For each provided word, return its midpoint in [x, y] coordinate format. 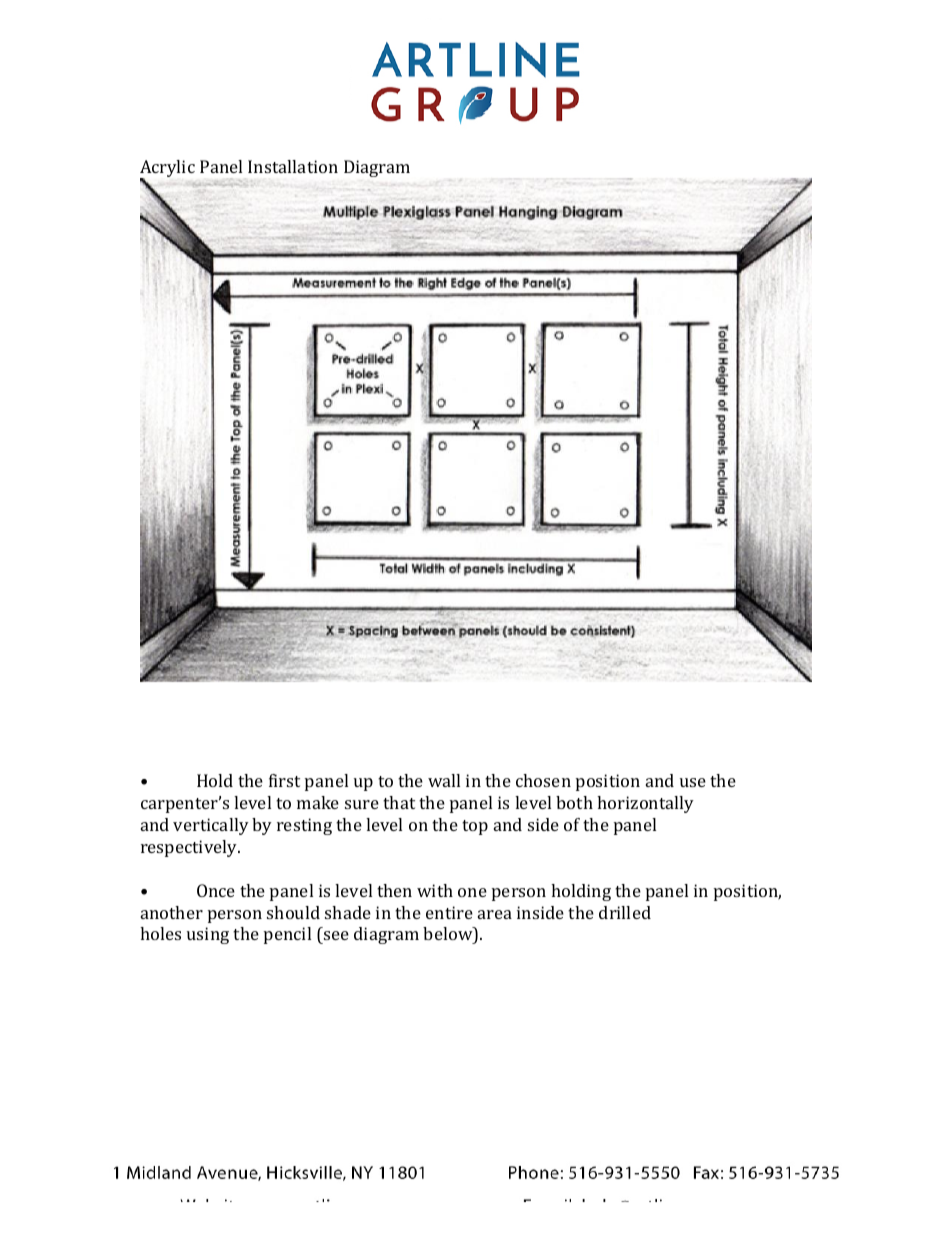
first [284, 780]
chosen [543, 780]
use [693, 782]
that [399, 802]
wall [444, 780]
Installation [293, 166]
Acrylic [167, 170]
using [208, 935]
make [318, 802]
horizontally [645, 804]
